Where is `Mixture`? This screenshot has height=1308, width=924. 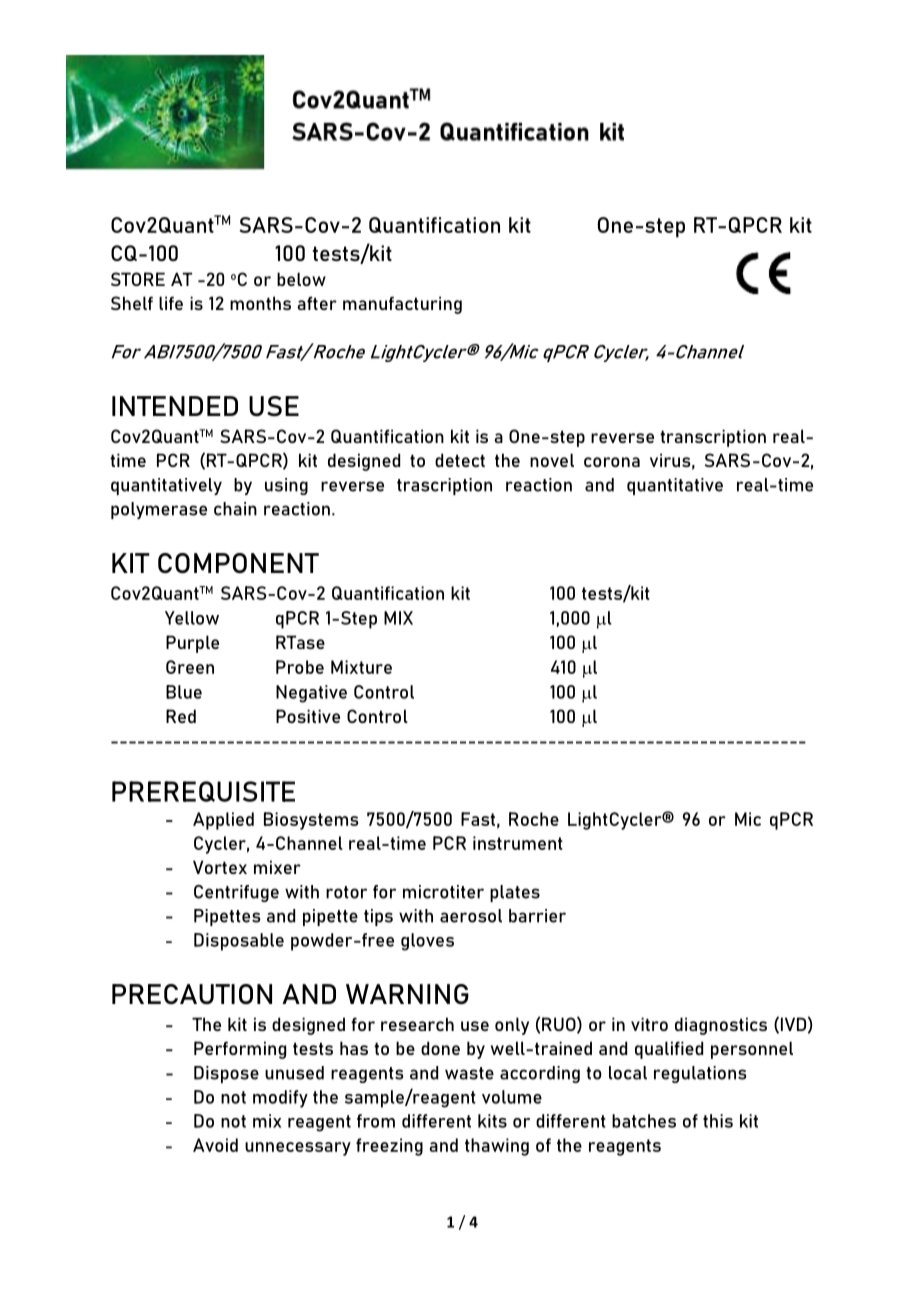
Mixture is located at coordinates (361, 667).
